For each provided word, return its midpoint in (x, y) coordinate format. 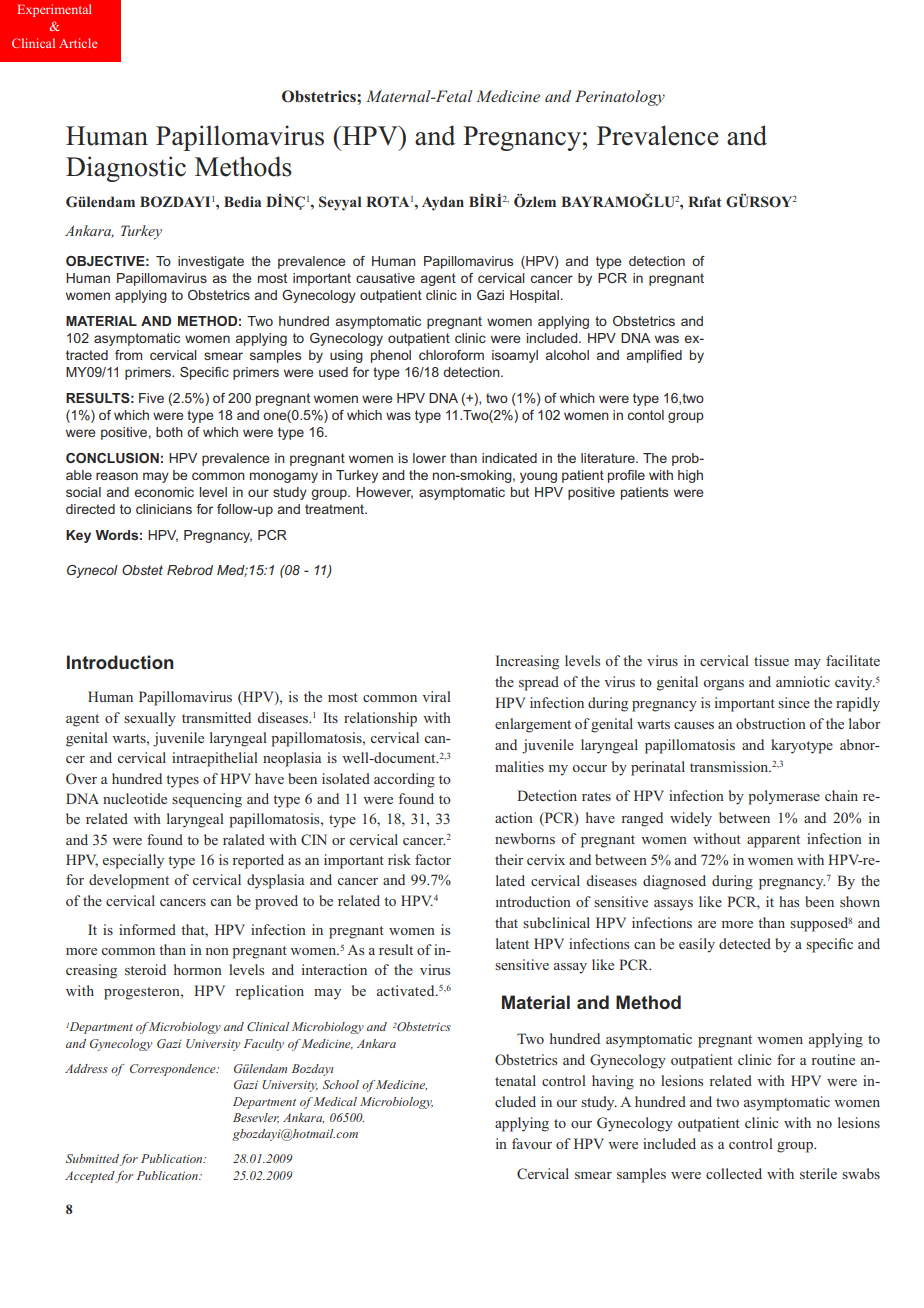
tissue (771, 660)
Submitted (92, 1158)
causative (385, 278)
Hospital (534, 296)
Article (78, 43)
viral (436, 696)
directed (90, 509)
